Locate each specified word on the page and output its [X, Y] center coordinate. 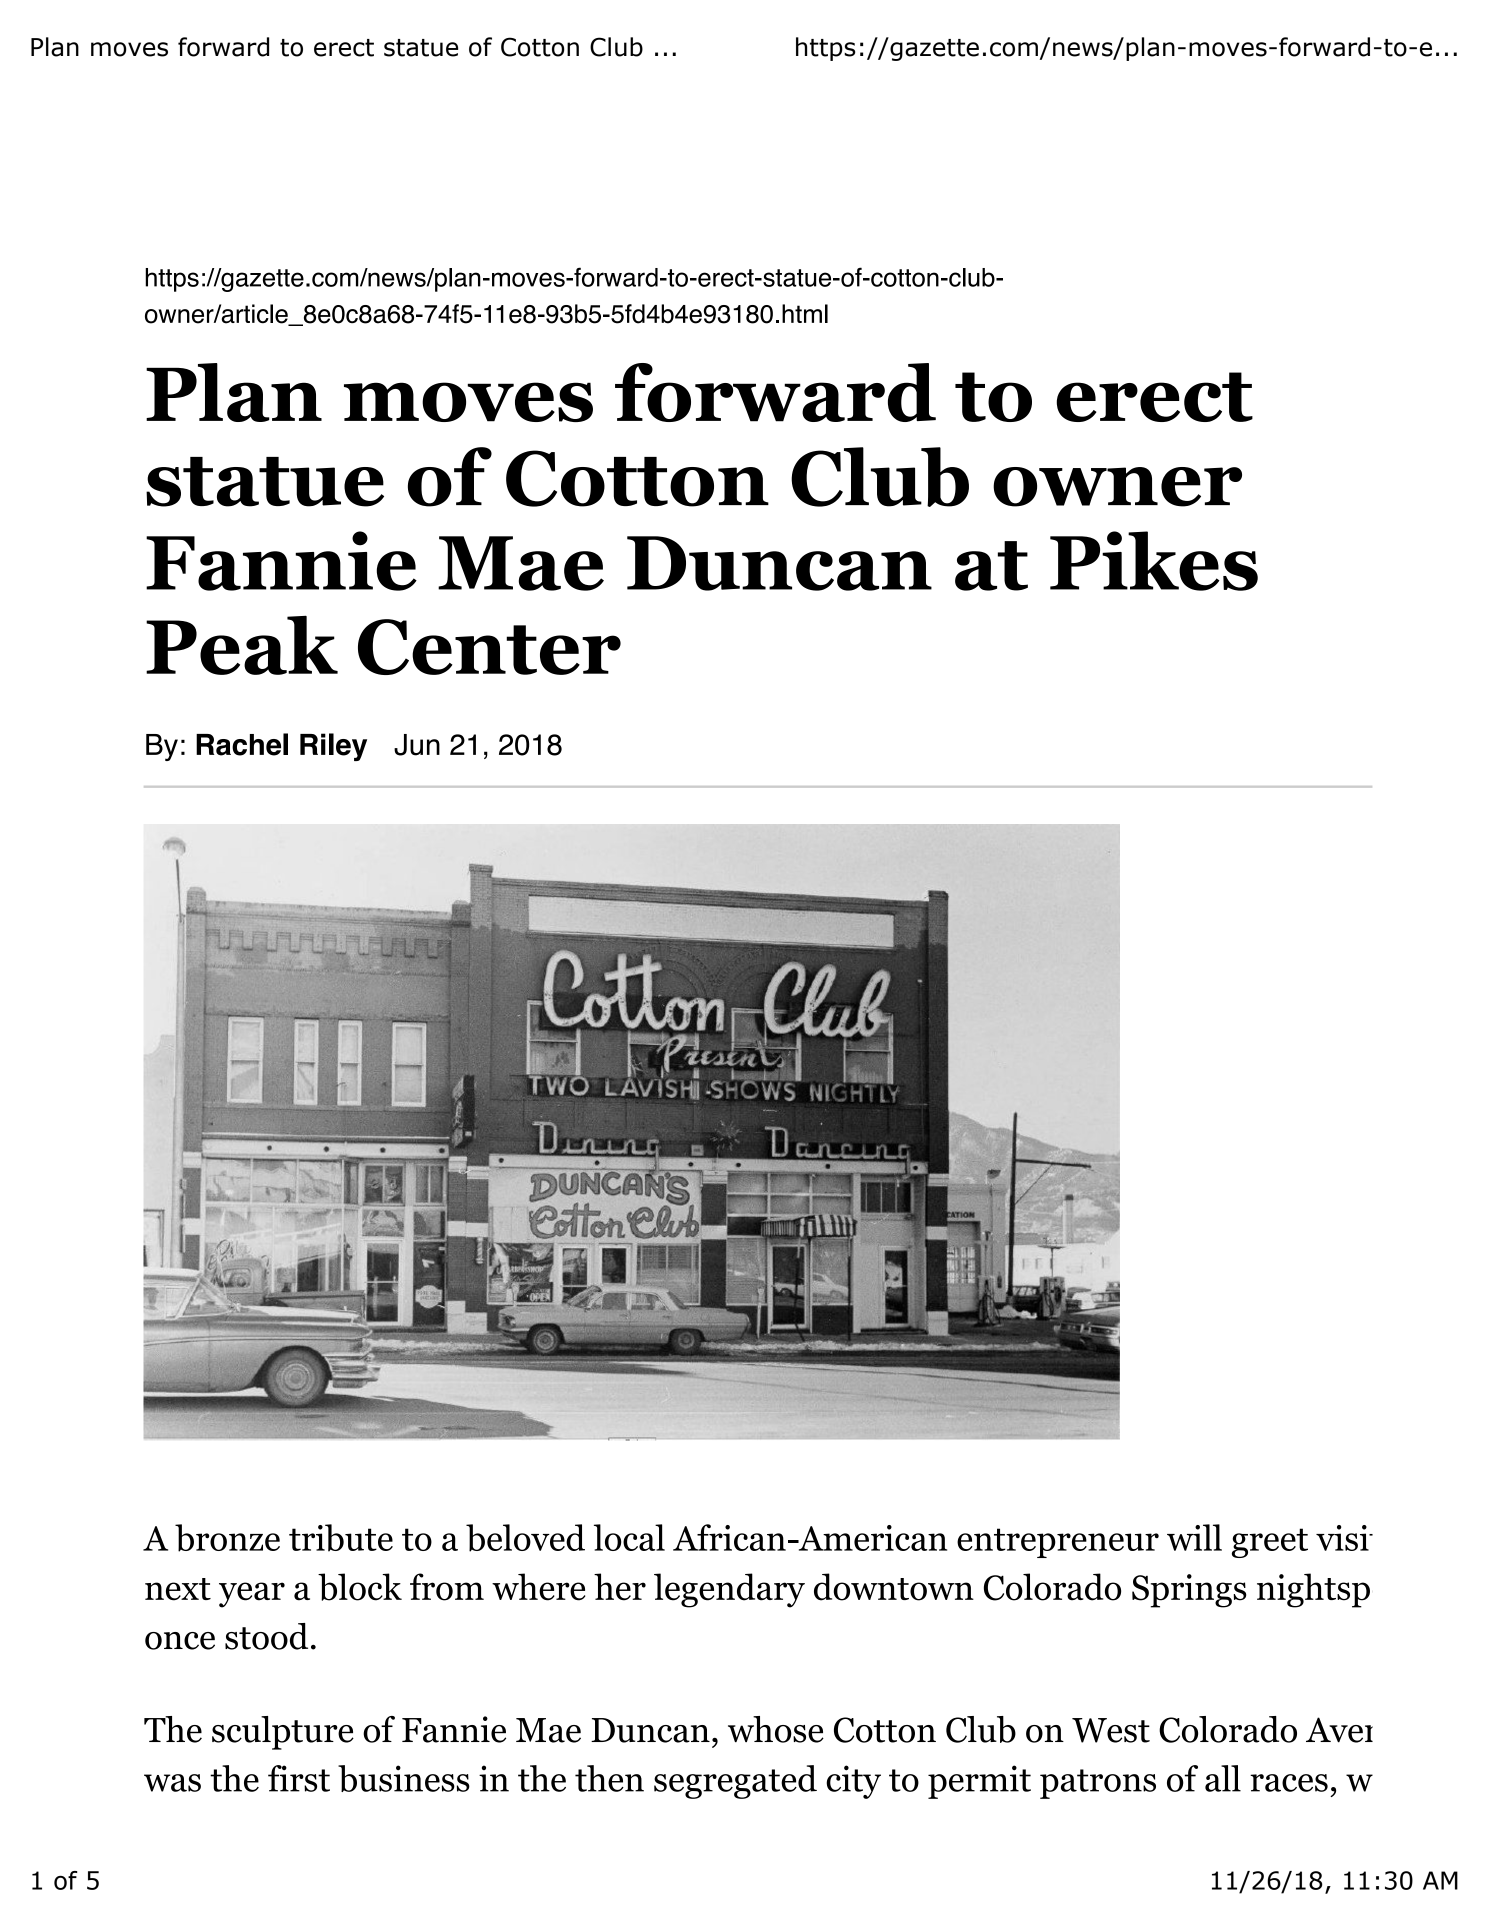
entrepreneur [1058, 1543]
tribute [341, 1538]
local [629, 1537]
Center [489, 647]
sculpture [283, 1733]
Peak [242, 645]
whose [776, 1729]
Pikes [1154, 561]
